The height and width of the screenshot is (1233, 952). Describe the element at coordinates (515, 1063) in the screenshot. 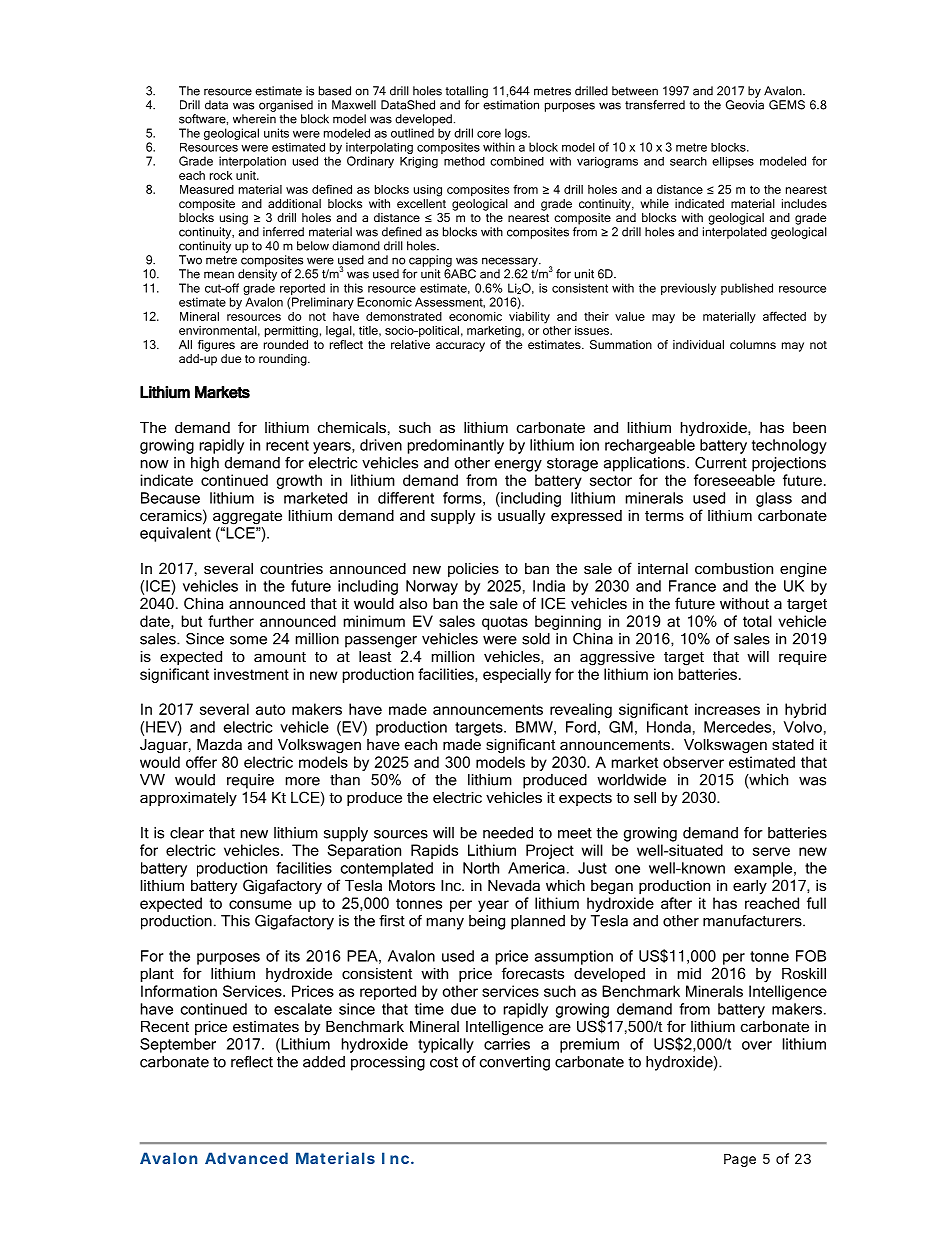

I see `converting` at that location.
